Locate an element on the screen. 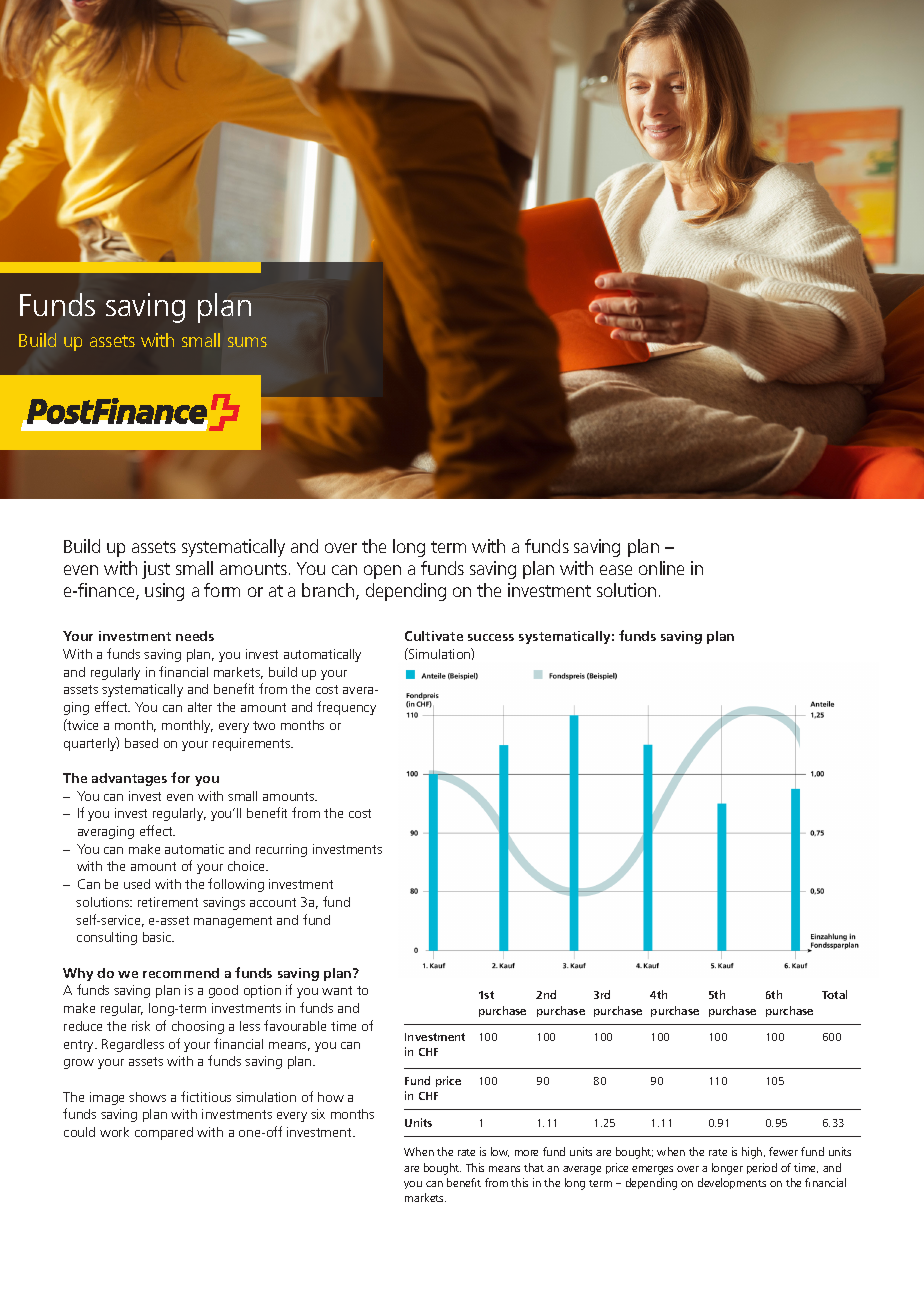 Image resolution: width=924 pixels, height=1308 pixels. Total is located at coordinates (834, 994).
